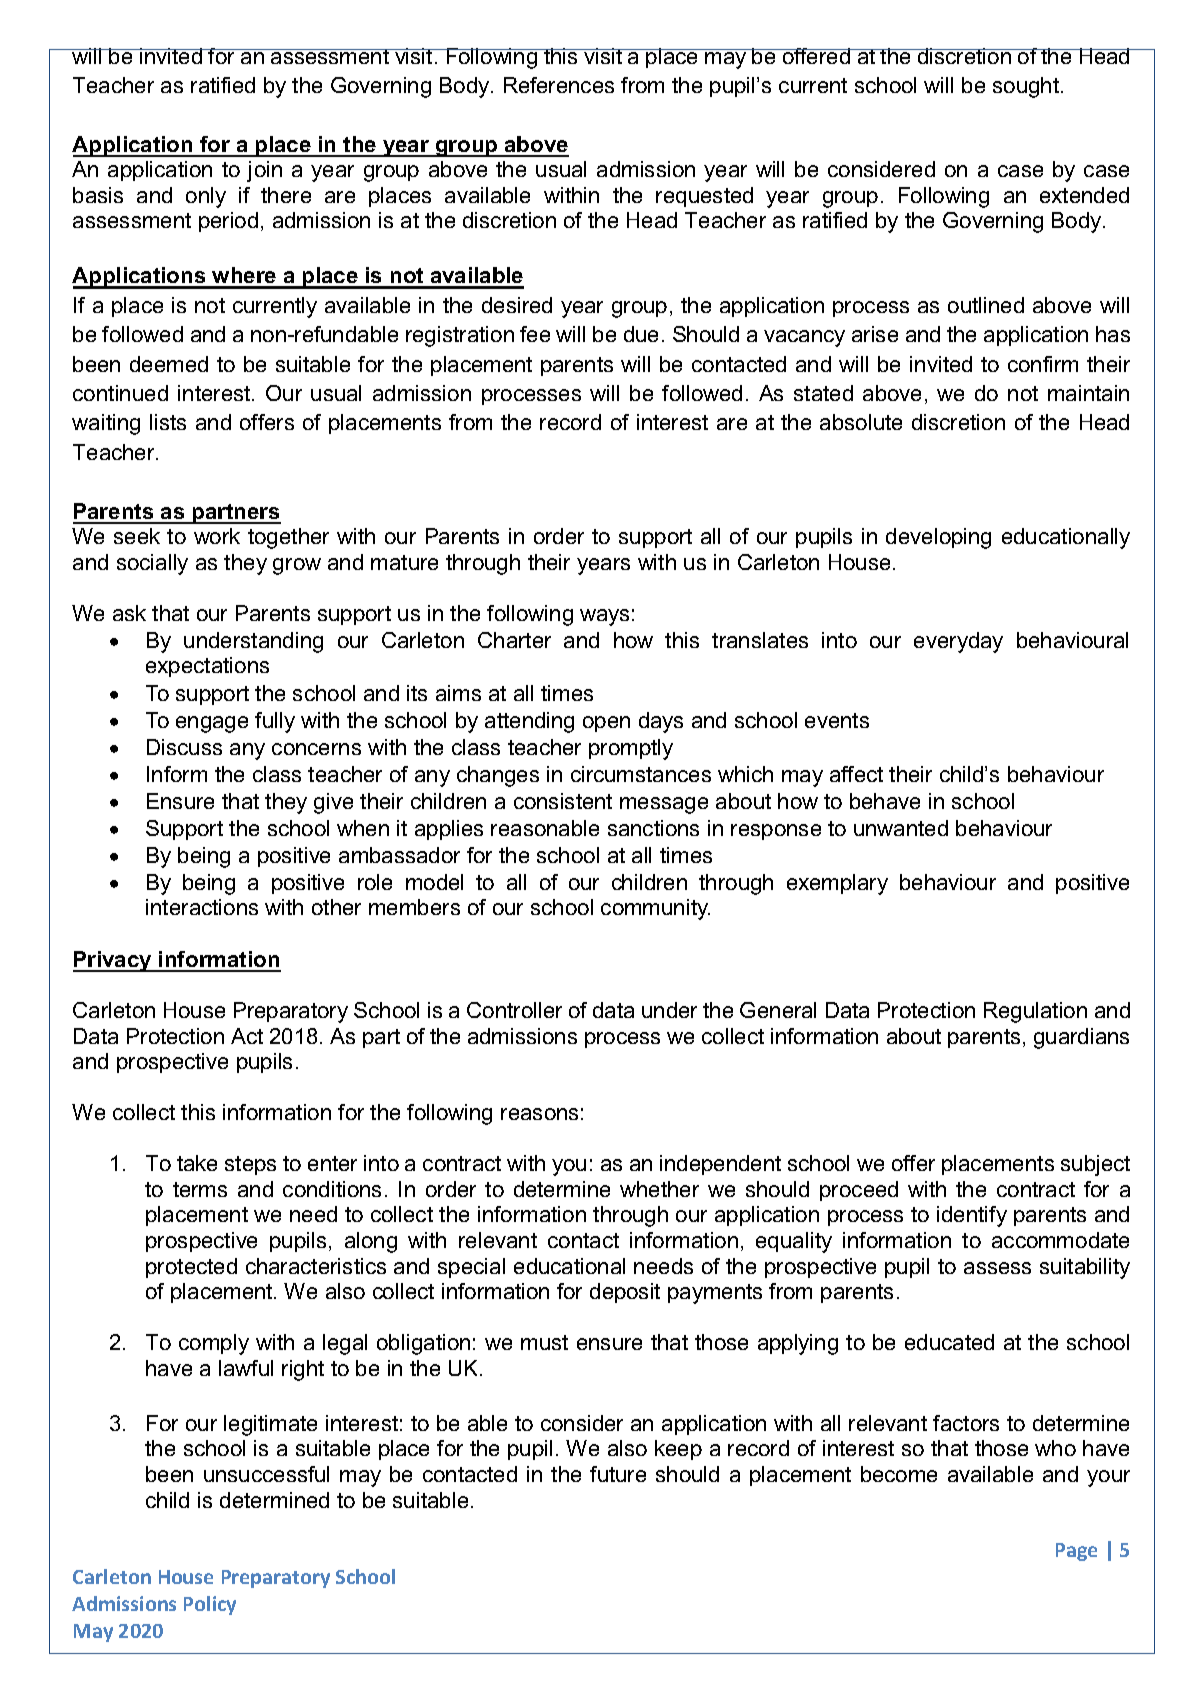 The image size is (1204, 1702). What do you see at coordinates (191, 1268) in the document?
I see `protected` at bounding box center [191, 1268].
